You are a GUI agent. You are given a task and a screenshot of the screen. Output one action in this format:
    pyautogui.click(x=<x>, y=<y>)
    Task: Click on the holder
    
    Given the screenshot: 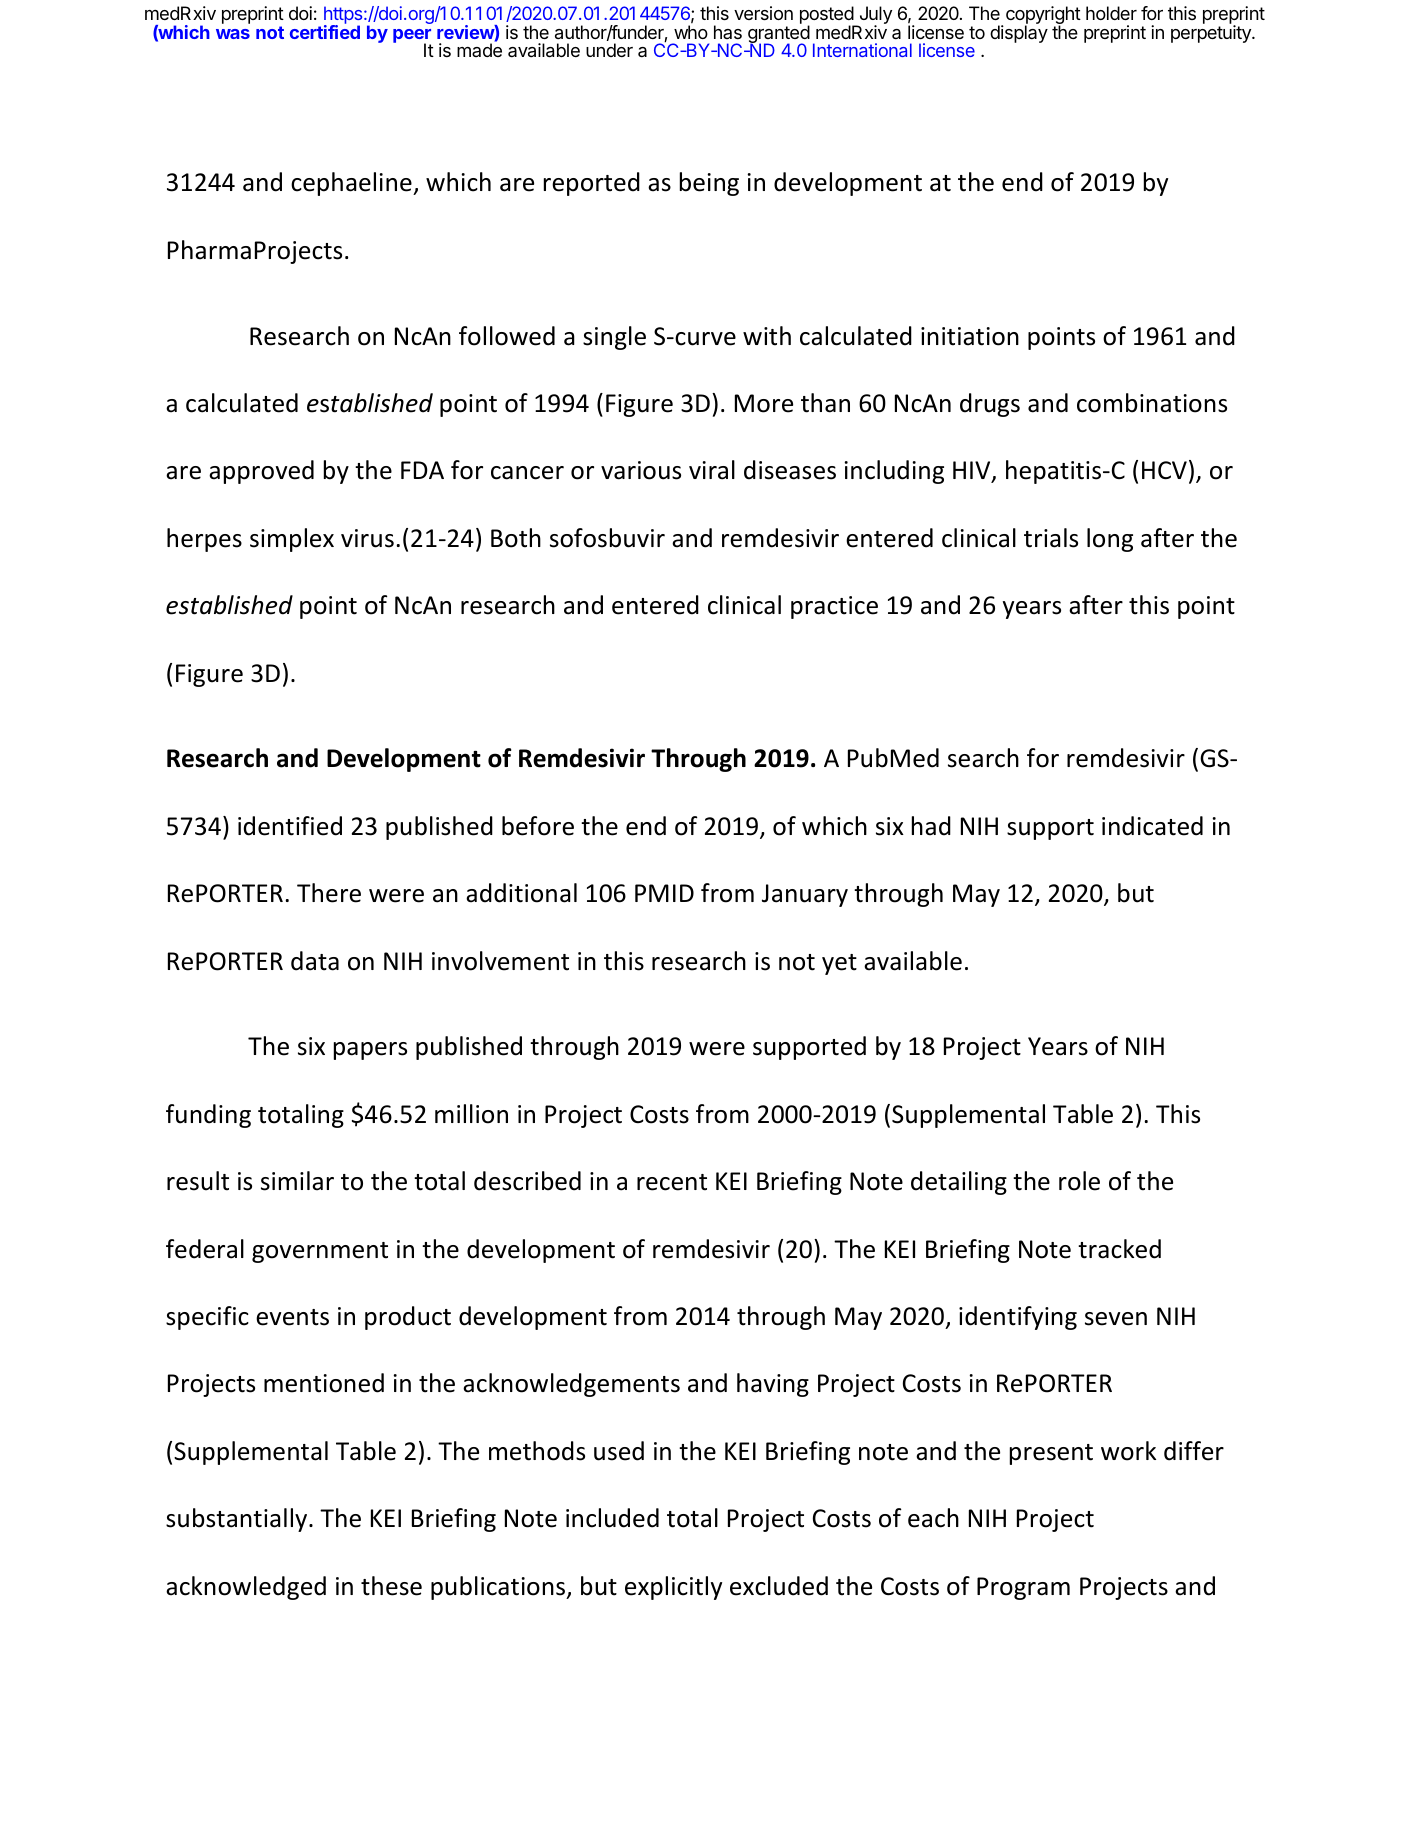 What is the action you would take?
    pyautogui.click(x=1111, y=13)
